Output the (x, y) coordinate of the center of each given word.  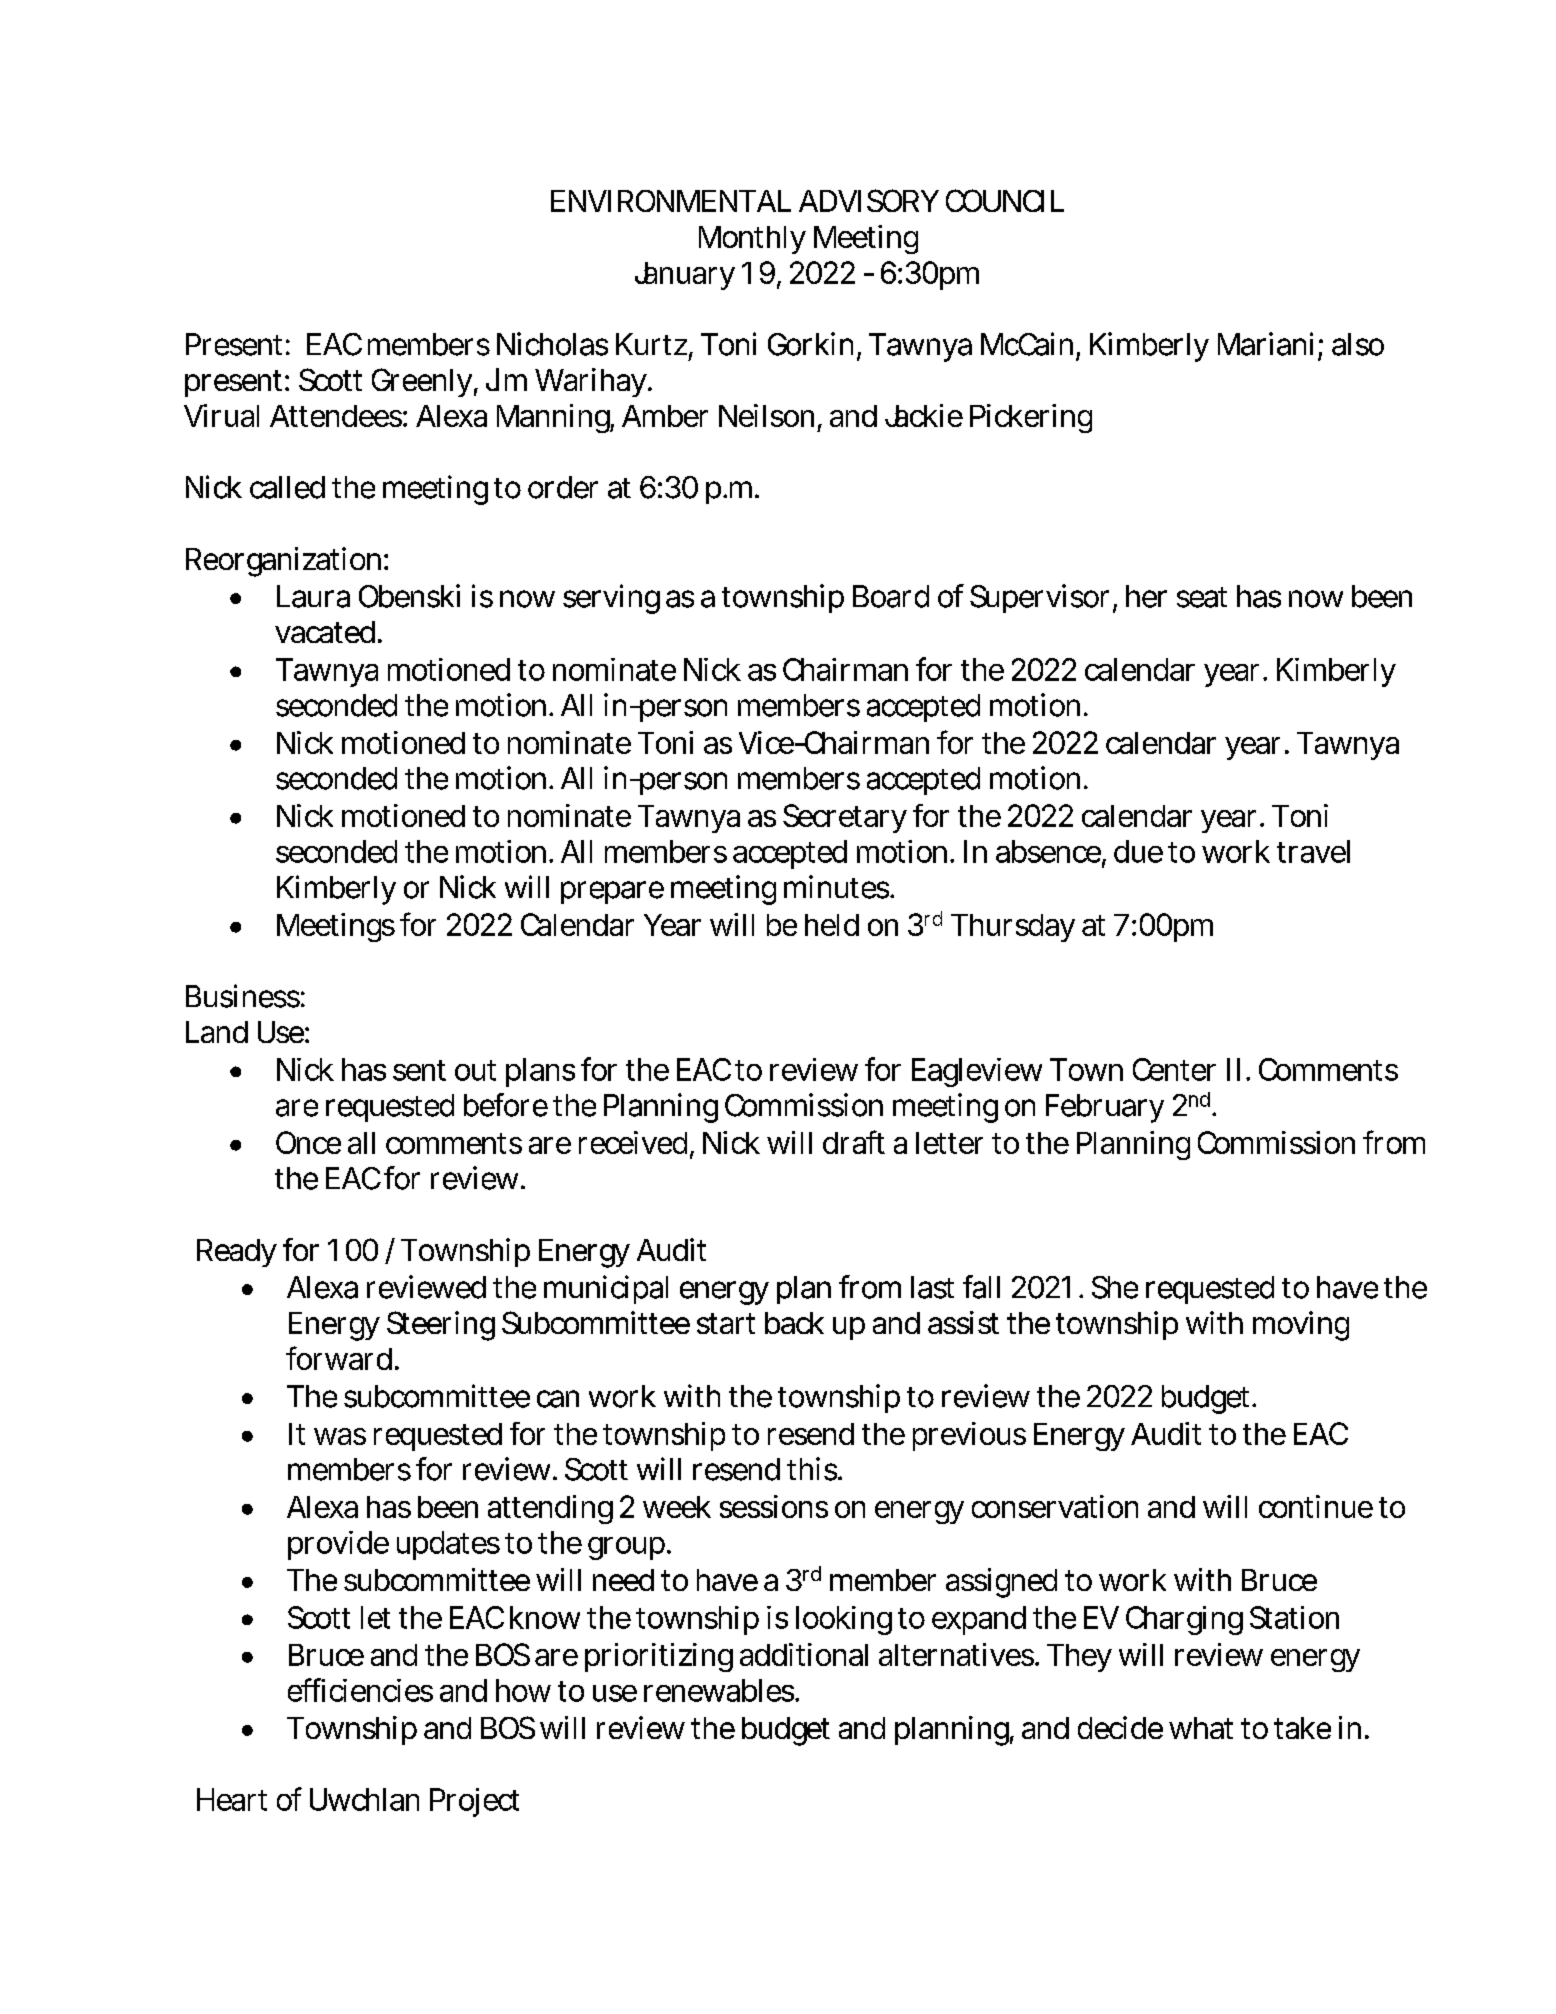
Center (1174, 1069)
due (1138, 851)
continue (1316, 1506)
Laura (313, 596)
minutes (837, 887)
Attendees (337, 416)
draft (854, 1142)
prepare (612, 892)
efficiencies (360, 1690)
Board (891, 596)
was (340, 1436)
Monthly (752, 240)
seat (1202, 597)
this (813, 1469)
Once (308, 1142)
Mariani (1265, 344)
